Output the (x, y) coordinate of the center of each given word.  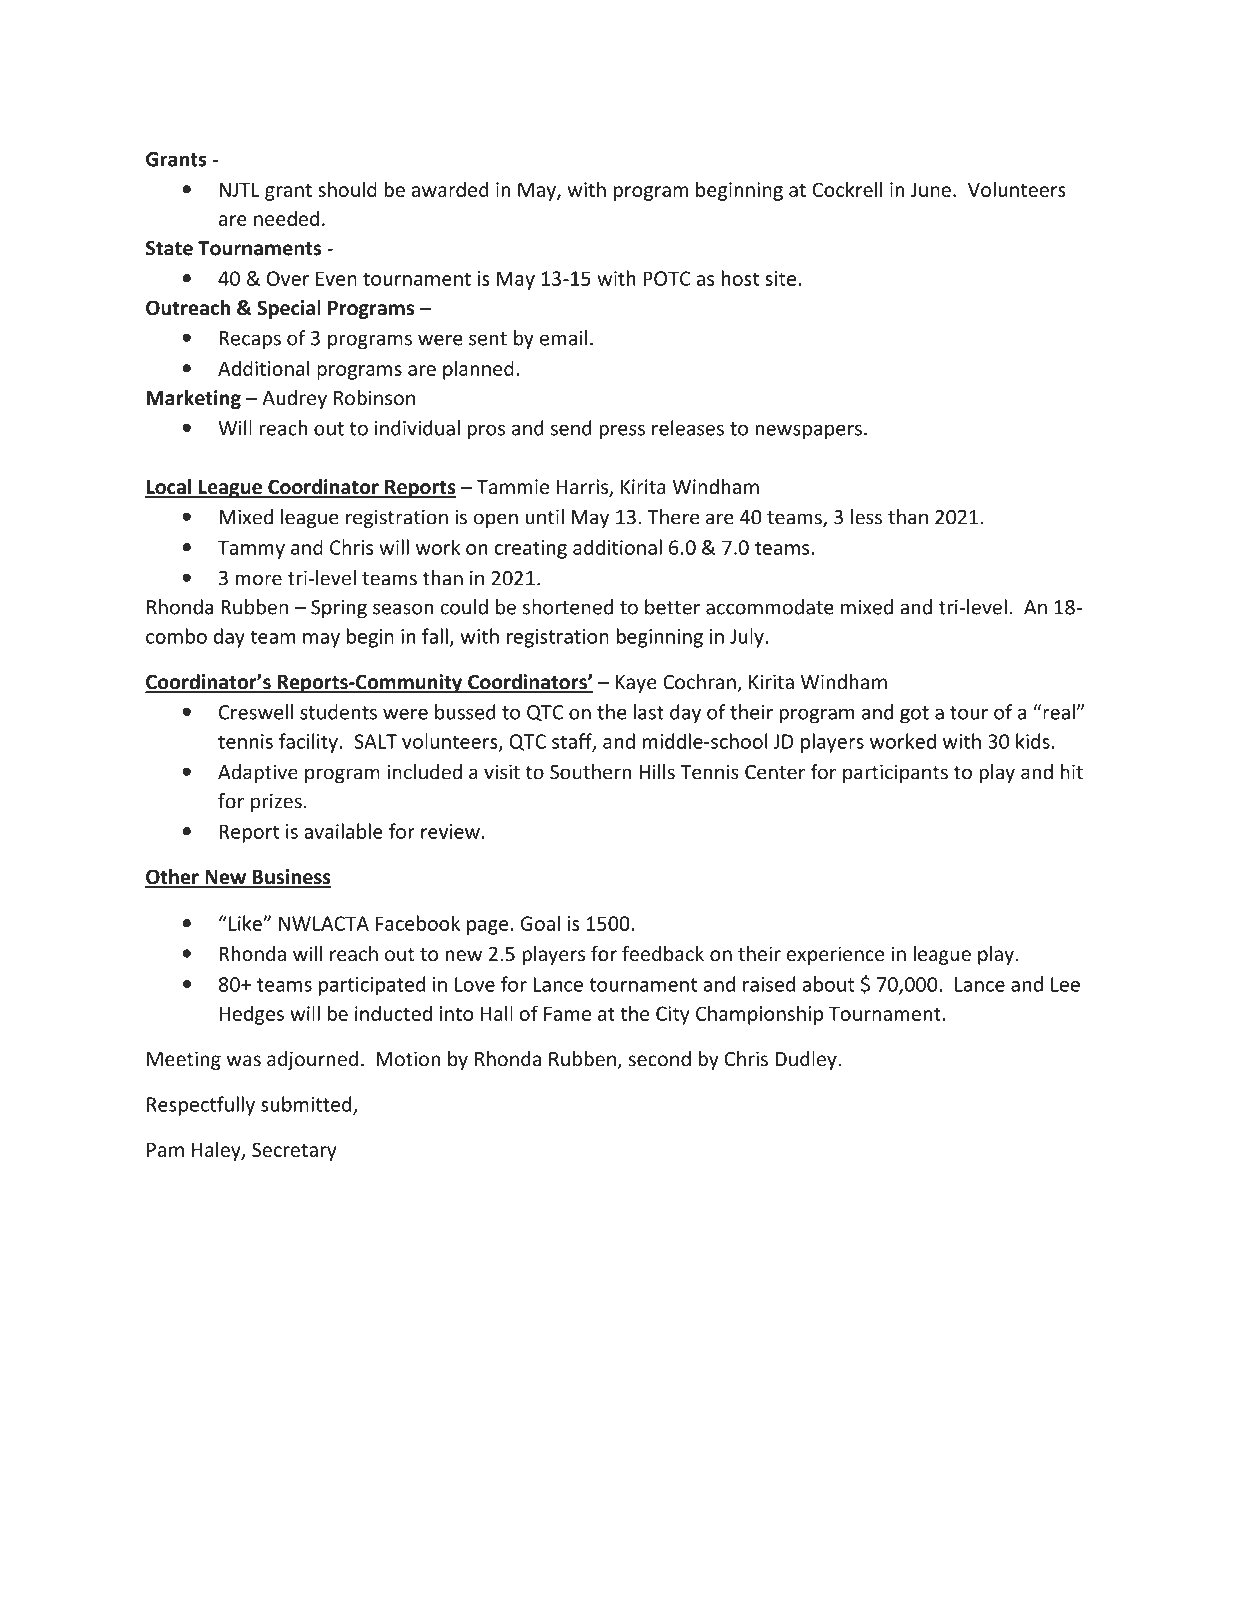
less (866, 517)
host (740, 278)
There (673, 517)
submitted (307, 1105)
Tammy (251, 549)
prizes (276, 802)
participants (895, 773)
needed (286, 218)
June (930, 189)
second (659, 1059)
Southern (590, 772)
